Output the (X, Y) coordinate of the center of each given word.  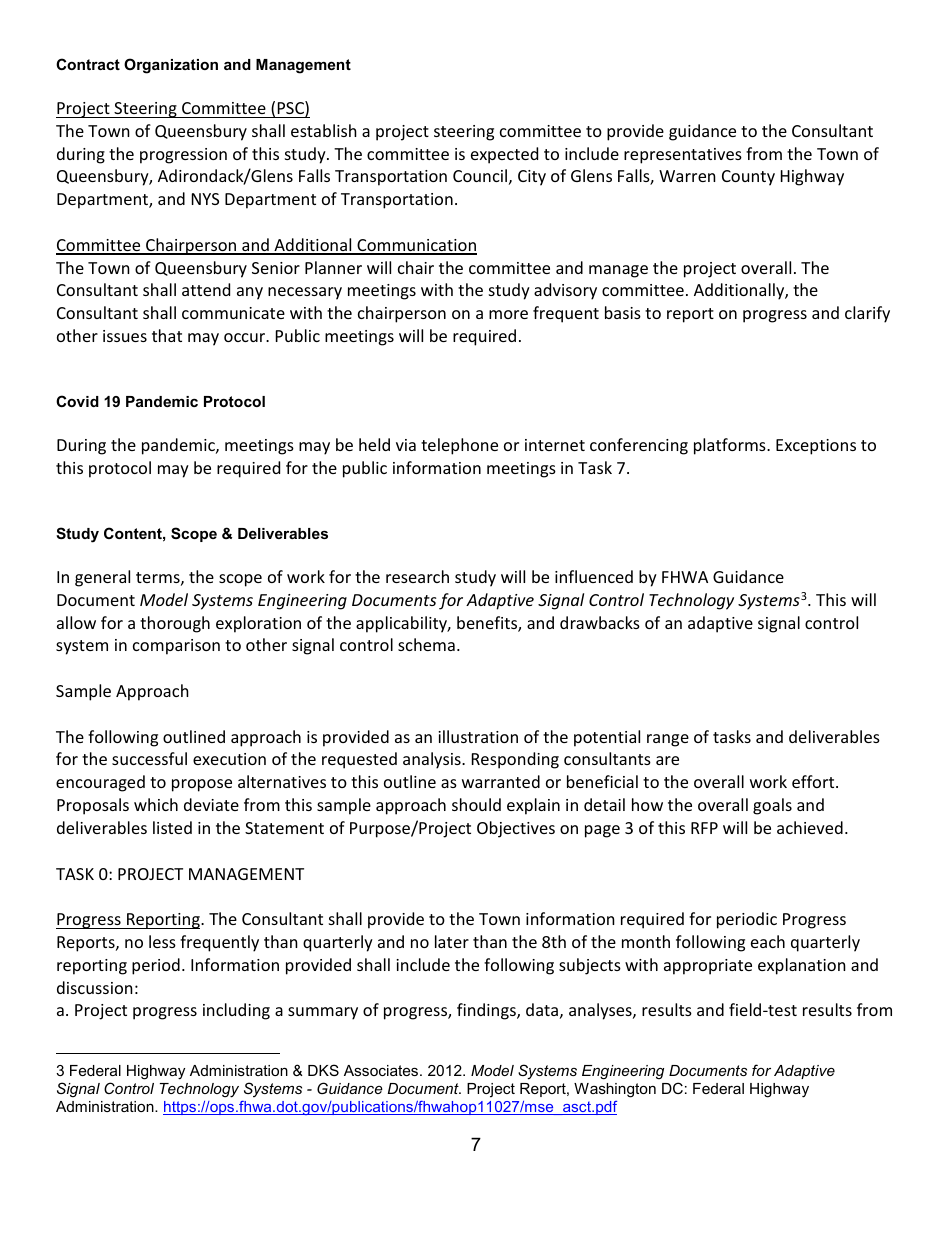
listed (172, 827)
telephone (459, 446)
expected (504, 155)
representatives (683, 156)
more (508, 314)
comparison (176, 647)
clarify (867, 314)
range (668, 740)
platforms (731, 446)
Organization (171, 66)
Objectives (516, 829)
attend (206, 289)
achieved (810, 827)
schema (426, 644)
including (236, 1011)
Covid (77, 401)
